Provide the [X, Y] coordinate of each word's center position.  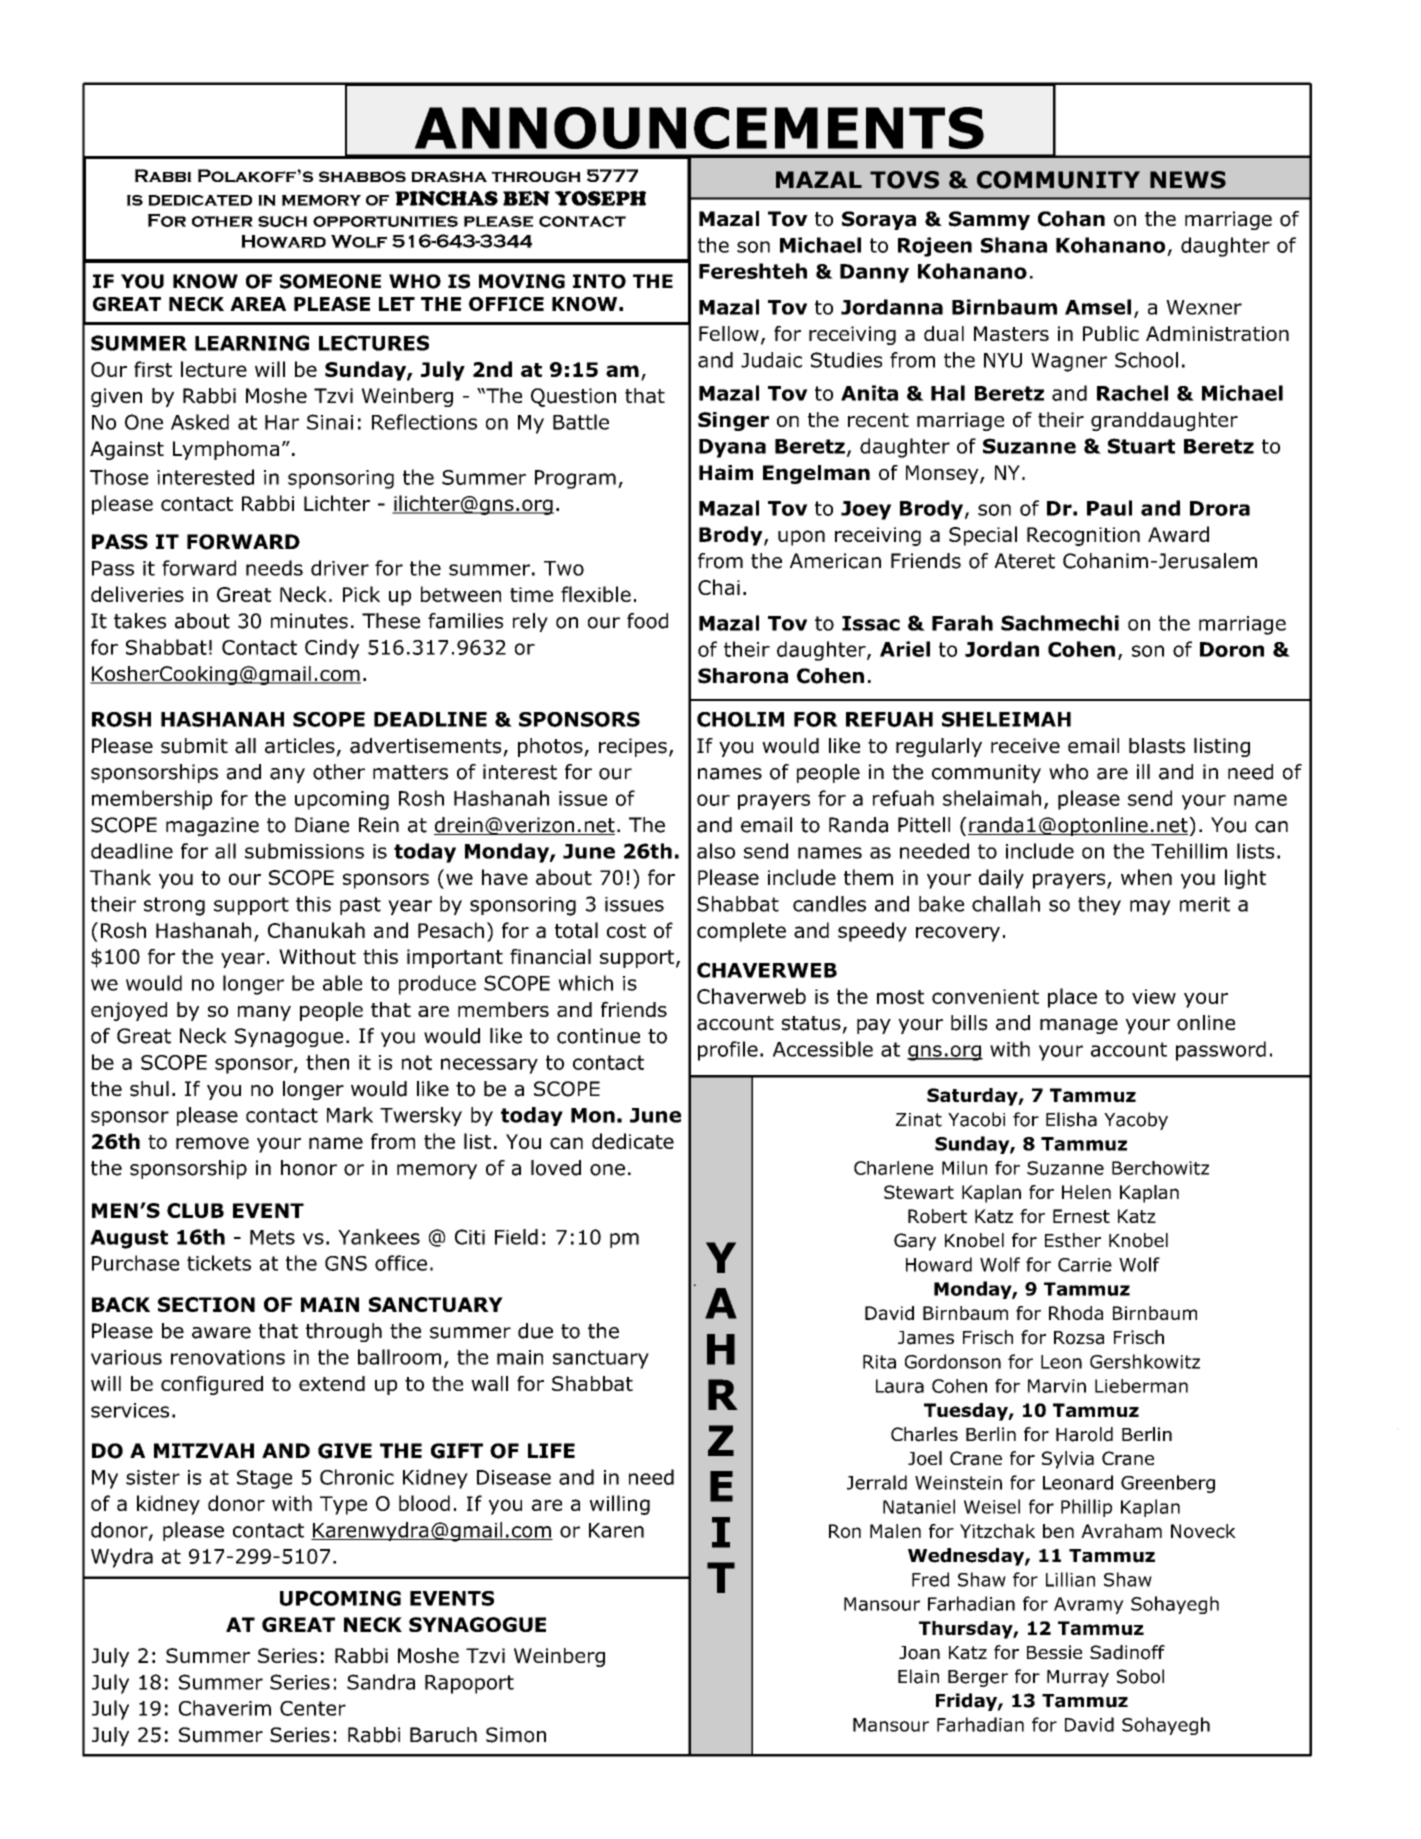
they [1099, 905]
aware [221, 1333]
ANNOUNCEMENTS [699, 128]
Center [313, 1708]
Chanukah [316, 930]
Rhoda [1076, 1313]
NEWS [1188, 180]
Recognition [1083, 536]
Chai [719, 587]
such [282, 221]
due [535, 1331]
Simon [516, 1735]
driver [340, 568]
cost [626, 931]
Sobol [1140, 1676]
